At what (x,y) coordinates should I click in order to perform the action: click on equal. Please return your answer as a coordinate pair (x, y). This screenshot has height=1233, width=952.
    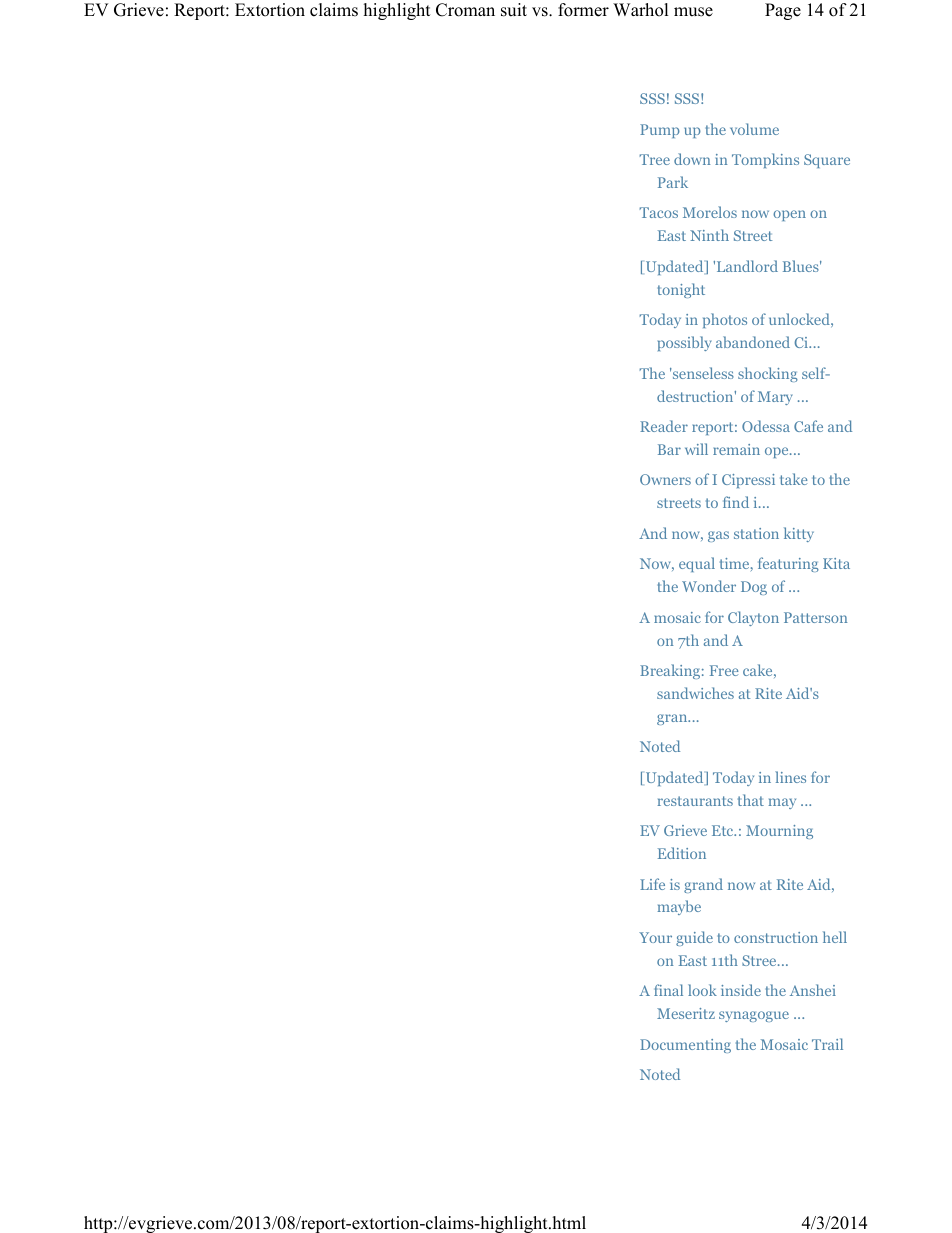
    Looking at the image, I should click on (697, 564).
